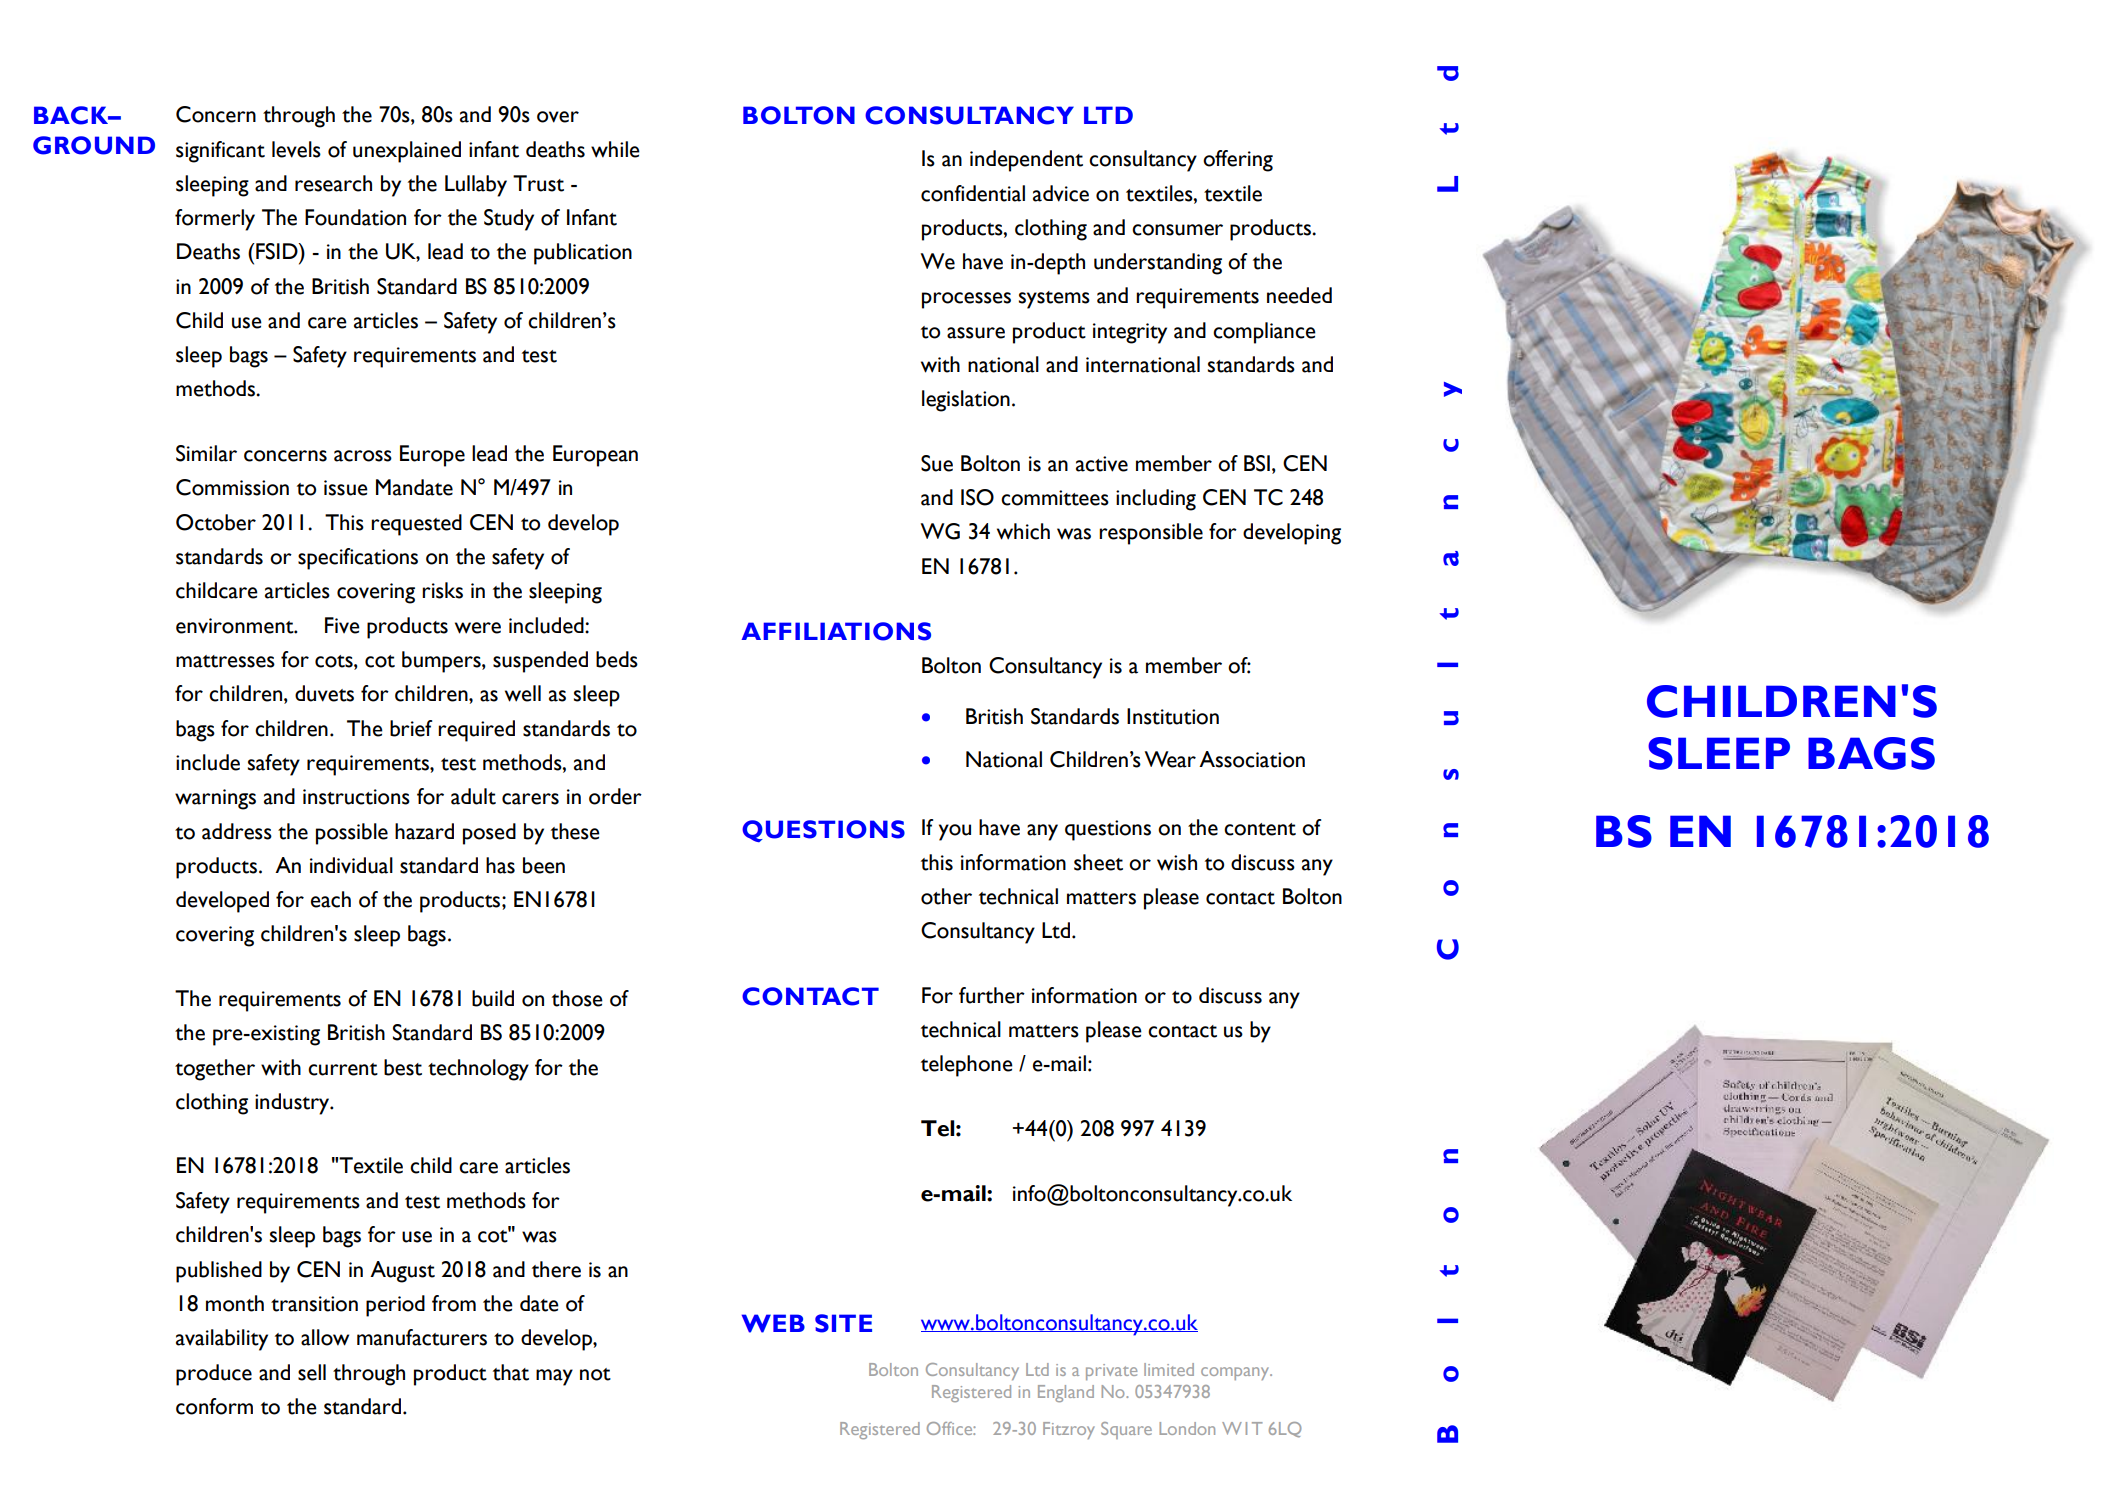  What do you see at coordinates (577, 998) in the screenshot?
I see `those` at bounding box center [577, 998].
